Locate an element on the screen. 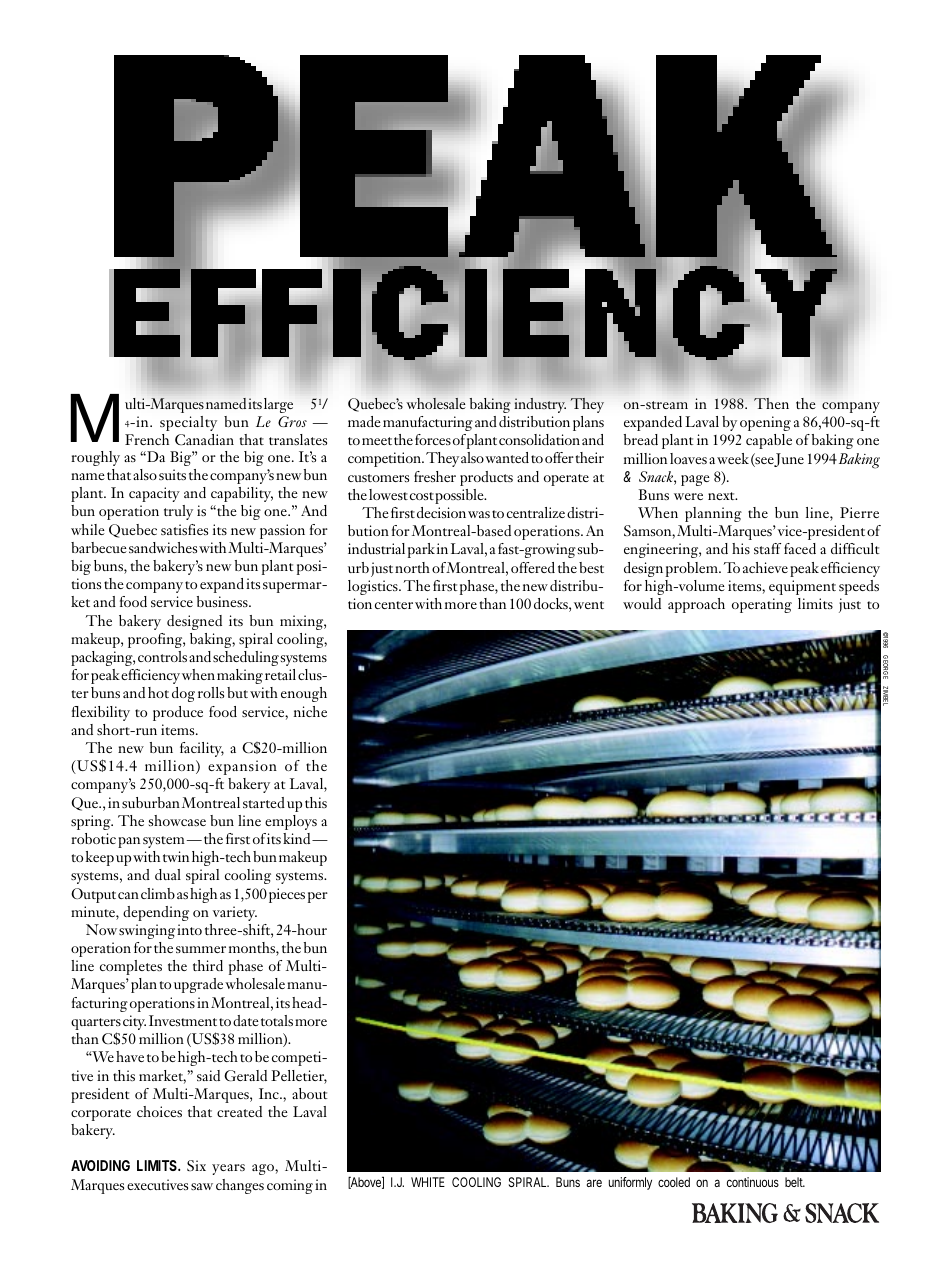 This screenshot has height=1280, width=952. business is located at coordinates (223, 601).
